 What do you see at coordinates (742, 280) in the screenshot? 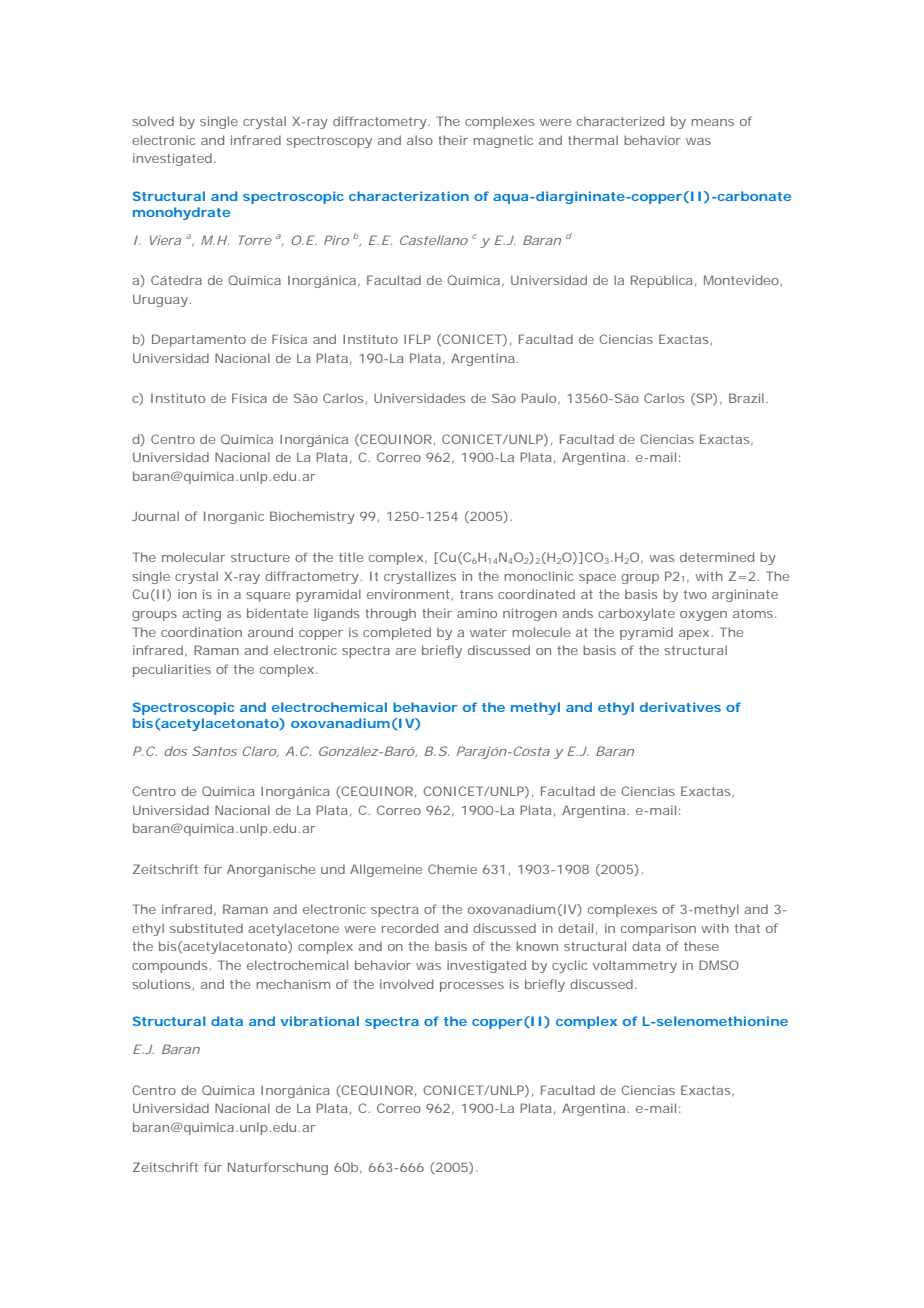
I see `Montevideo` at bounding box center [742, 280].
